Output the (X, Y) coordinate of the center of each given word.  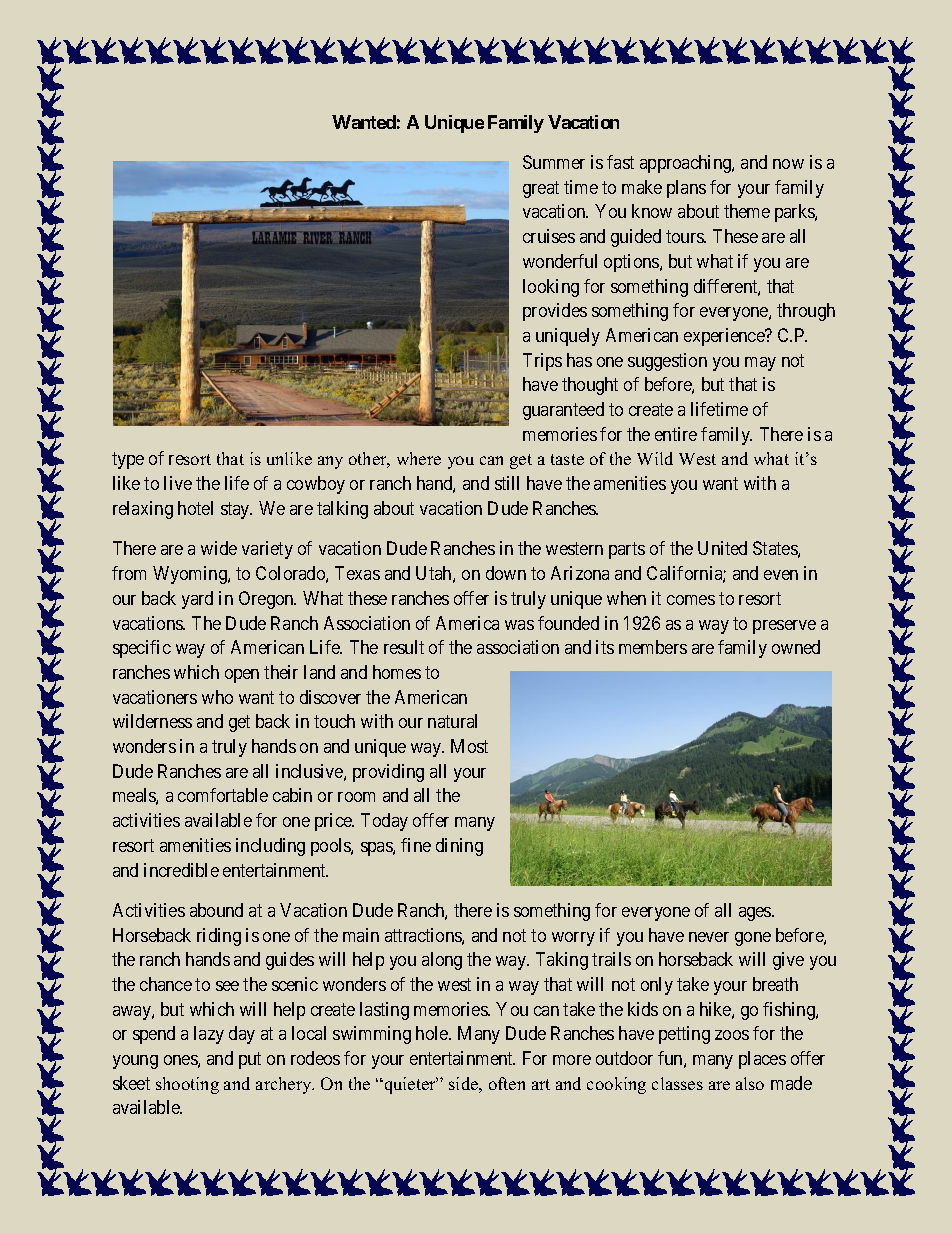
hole (433, 1033)
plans (686, 189)
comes (691, 600)
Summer (554, 162)
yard (197, 600)
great (541, 189)
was (519, 625)
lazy (209, 1035)
